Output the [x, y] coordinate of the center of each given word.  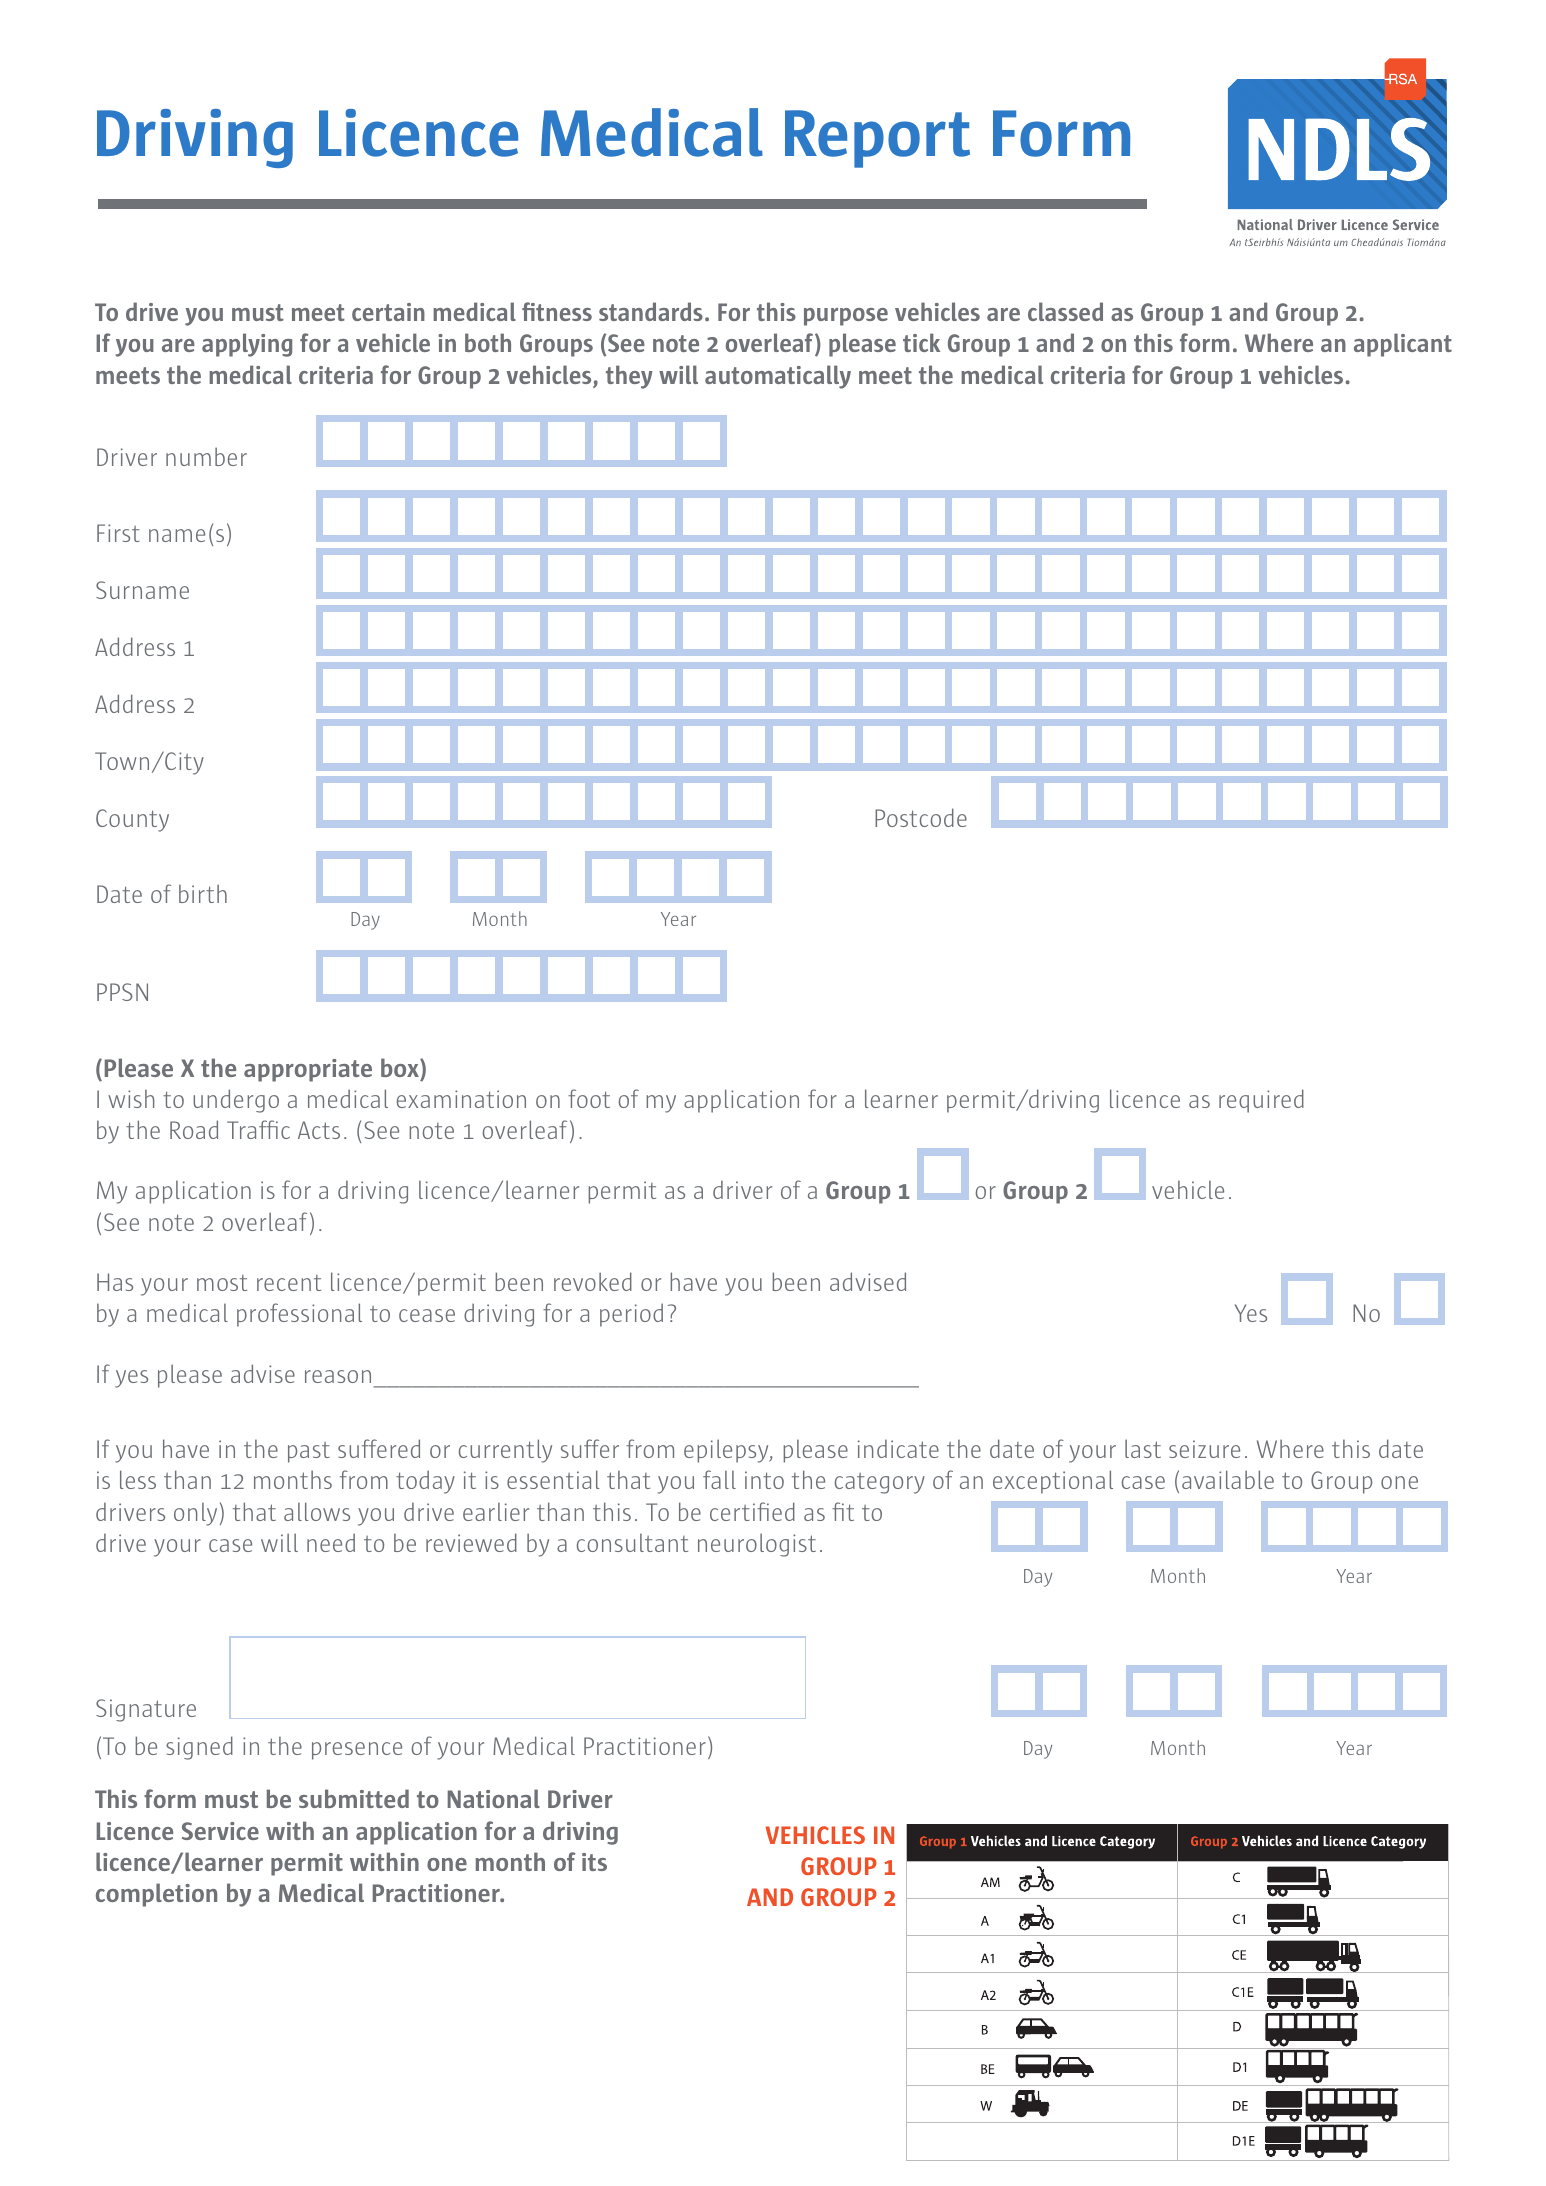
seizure [1204, 1449]
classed [1065, 311]
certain [388, 312]
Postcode [921, 817]
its [594, 1862]
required [1261, 1101]
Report [877, 139]
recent [289, 1283]
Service [220, 1831]
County [132, 820]
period [631, 1315]
